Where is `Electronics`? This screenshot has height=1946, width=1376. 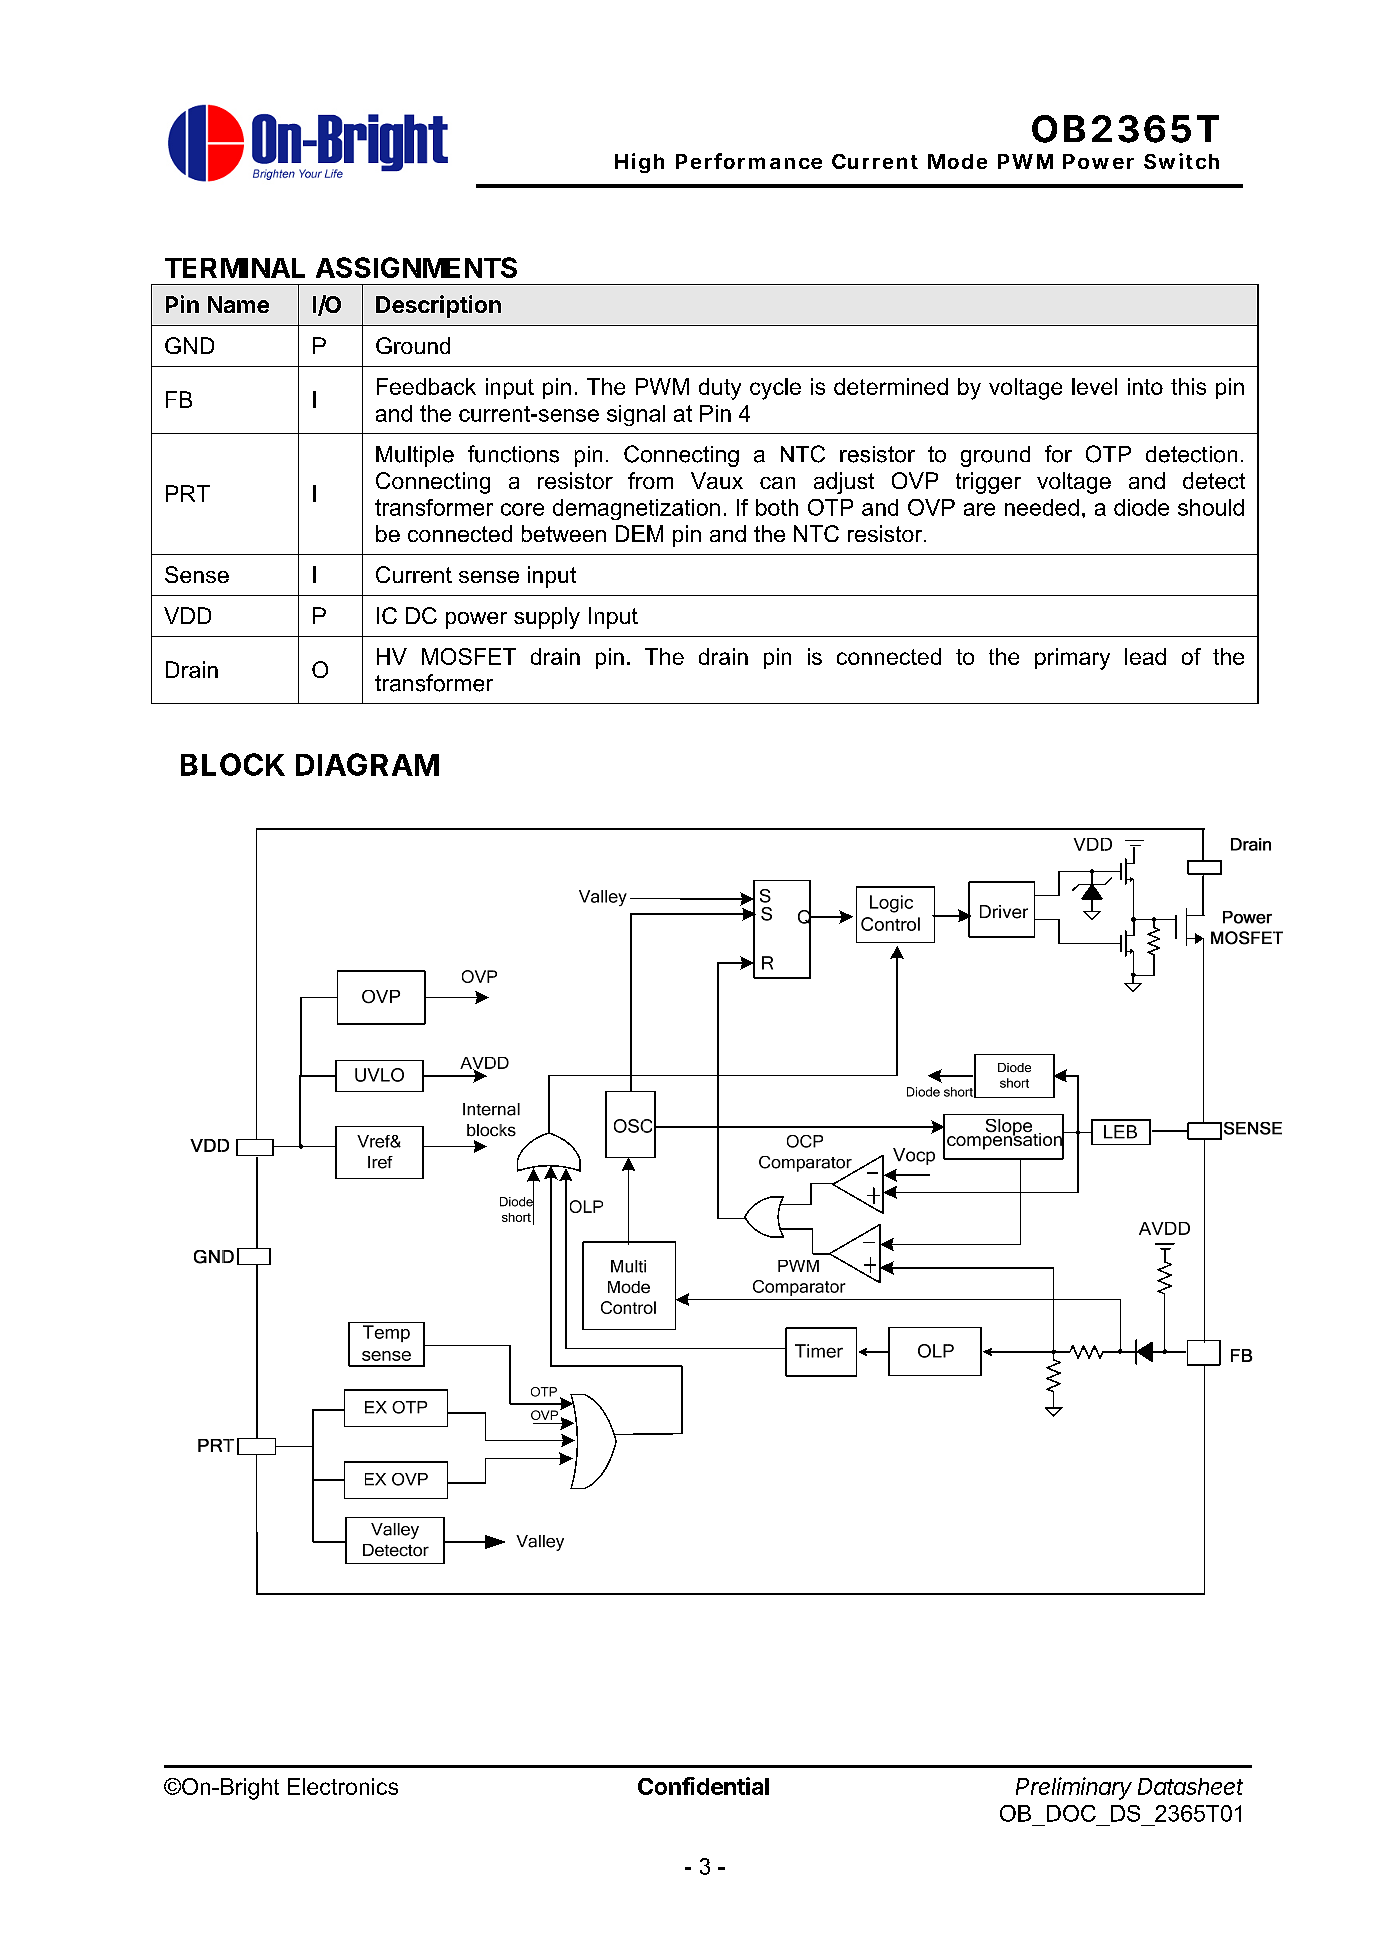
Electronics is located at coordinates (343, 1786).
